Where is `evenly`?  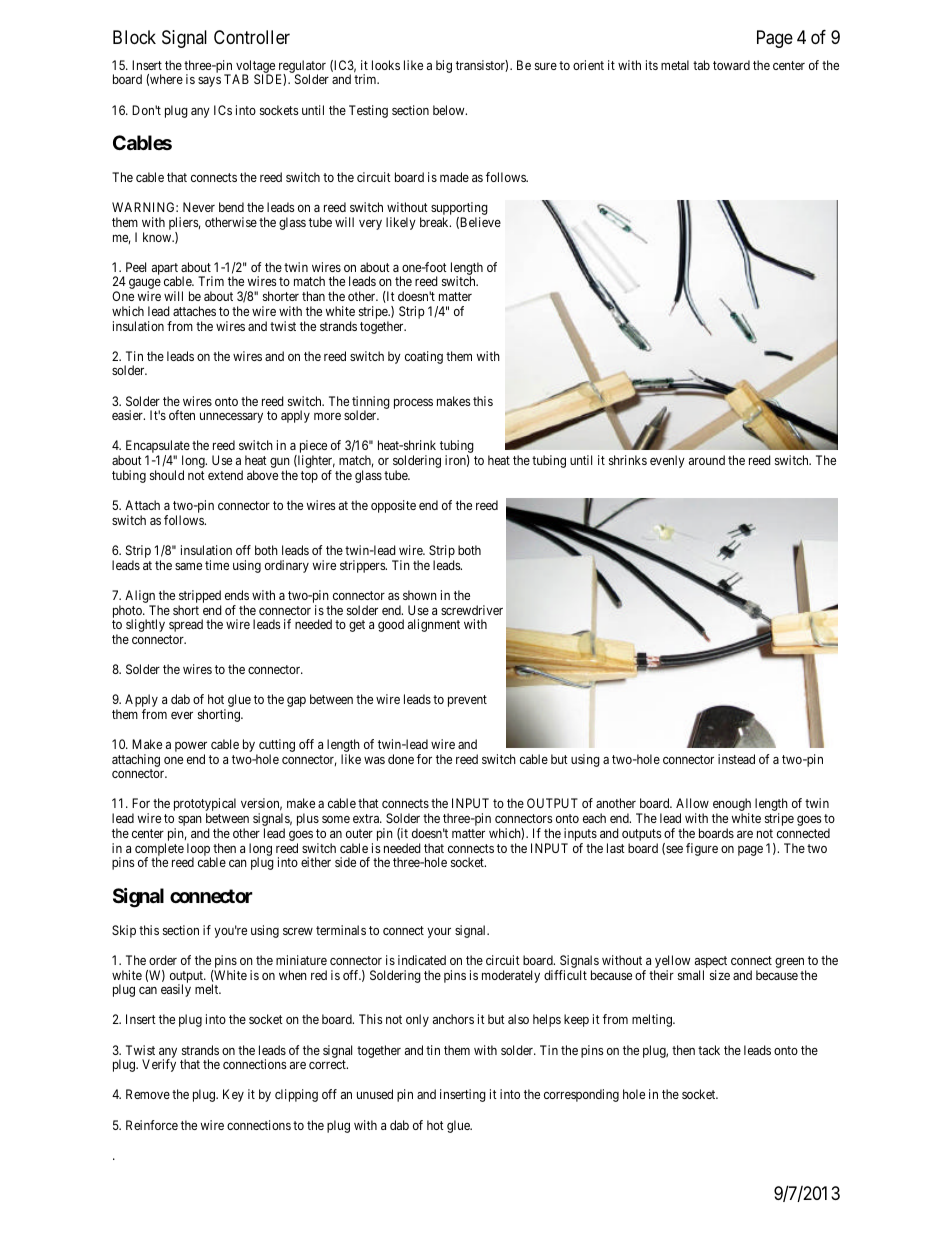 evenly is located at coordinates (667, 461).
